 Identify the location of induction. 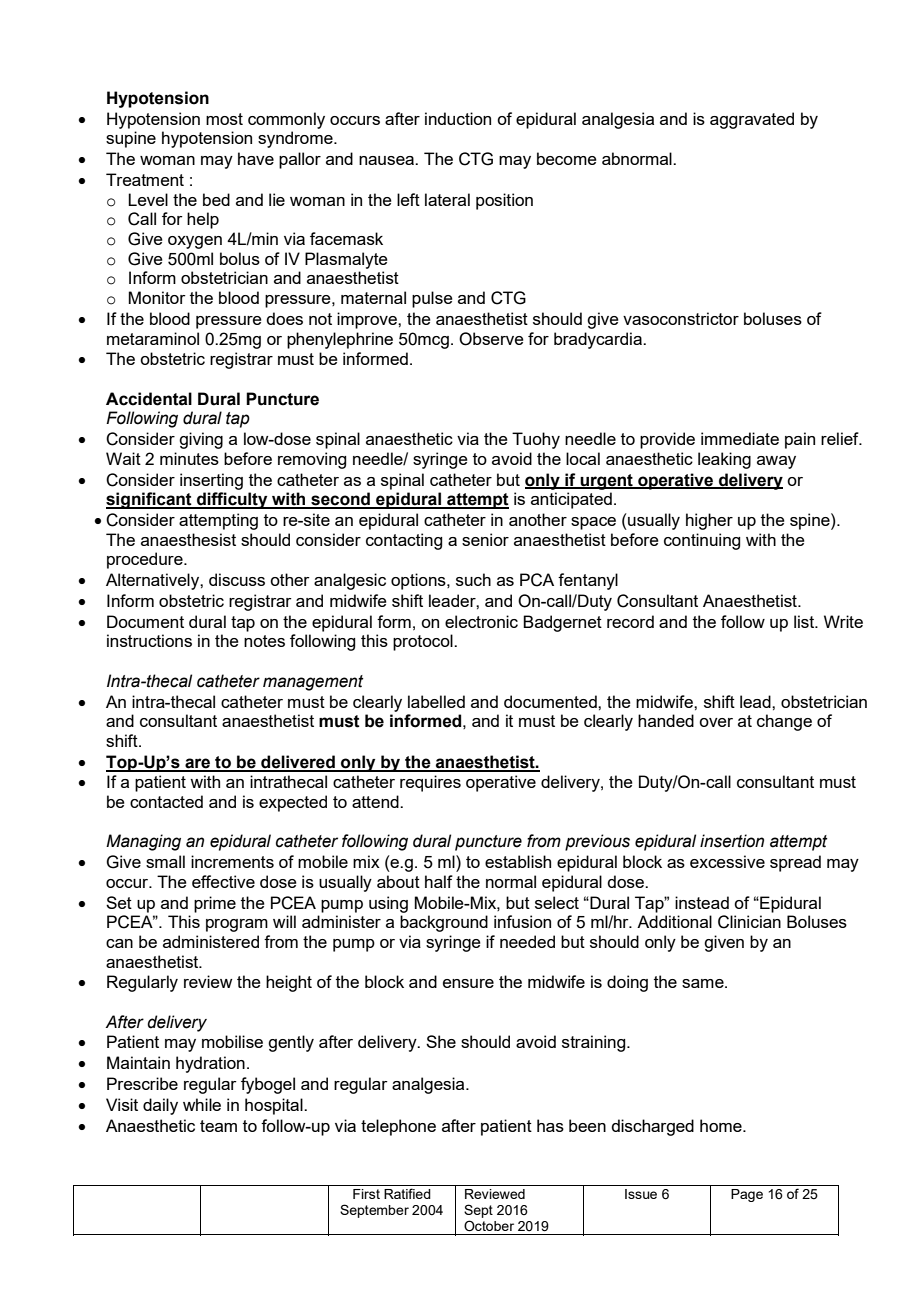
(458, 118).
